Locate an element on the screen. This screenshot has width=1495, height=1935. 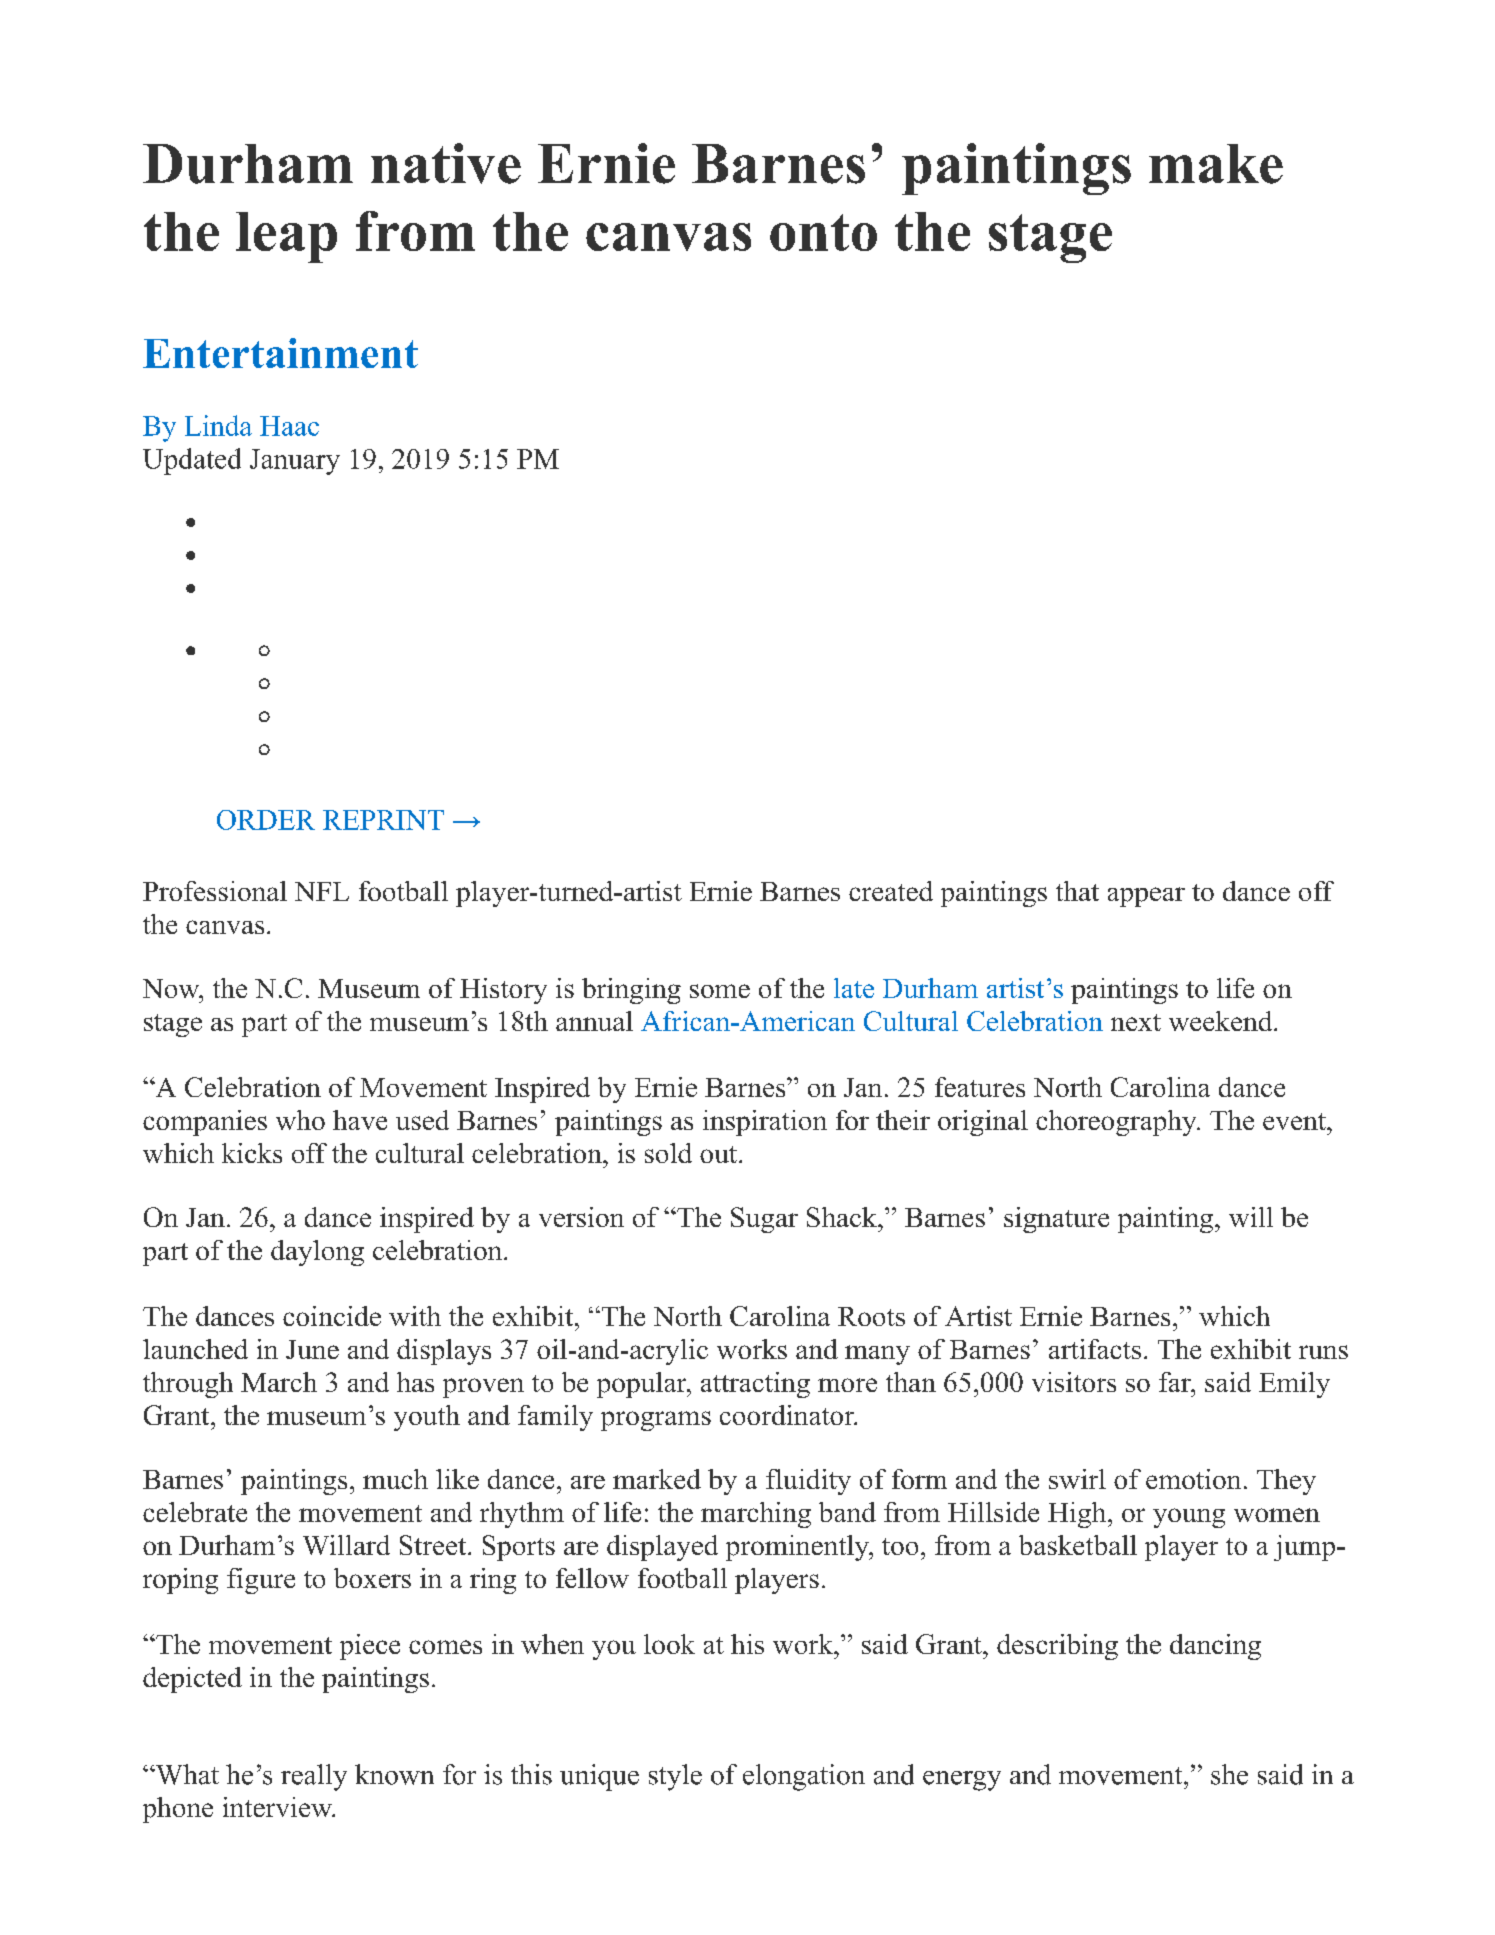
ORDER is located at coordinates (266, 820).
